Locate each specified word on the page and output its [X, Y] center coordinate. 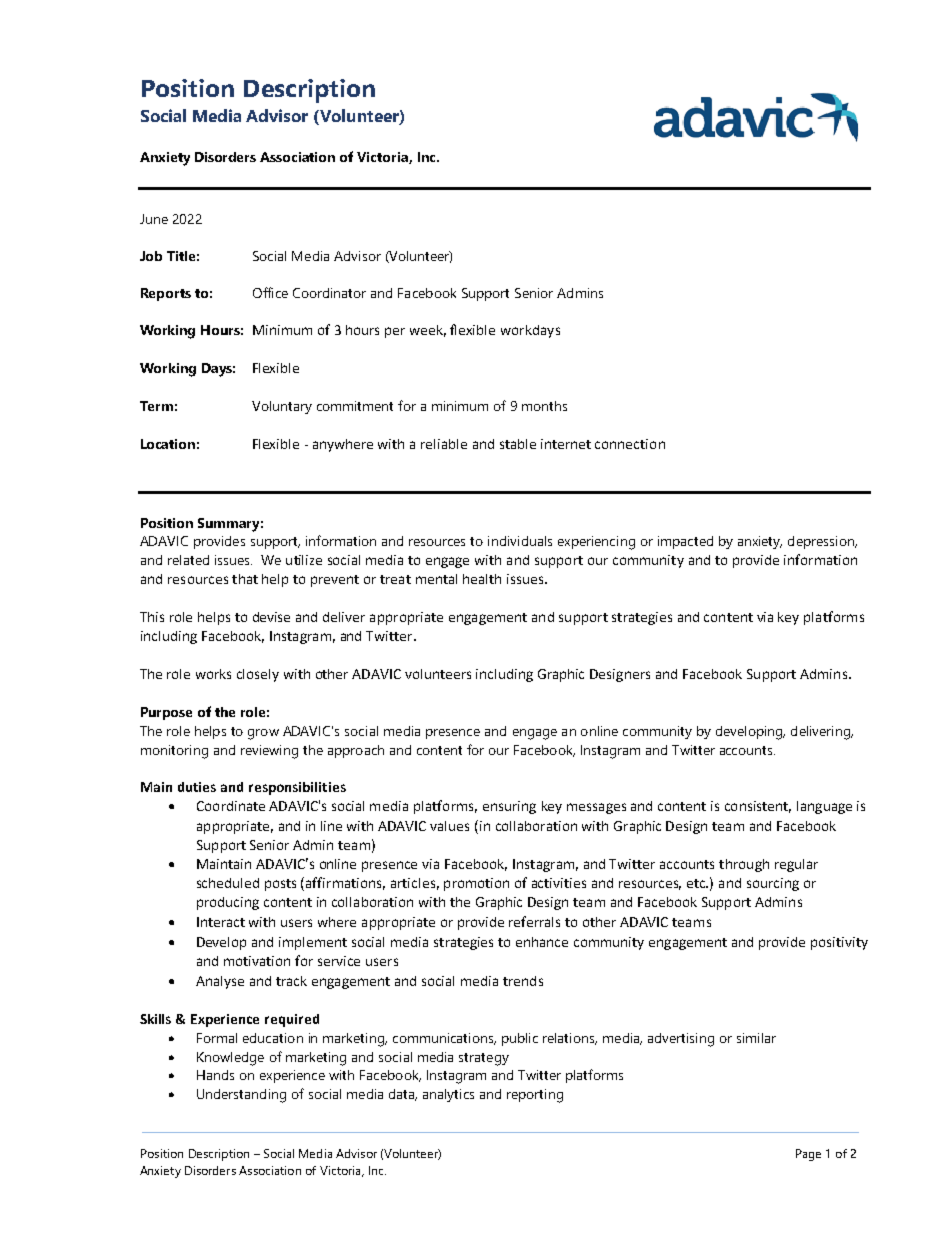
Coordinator [329, 293]
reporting [535, 1096]
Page [808, 1155]
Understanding [241, 1096]
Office [270, 292]
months [544, 406]
